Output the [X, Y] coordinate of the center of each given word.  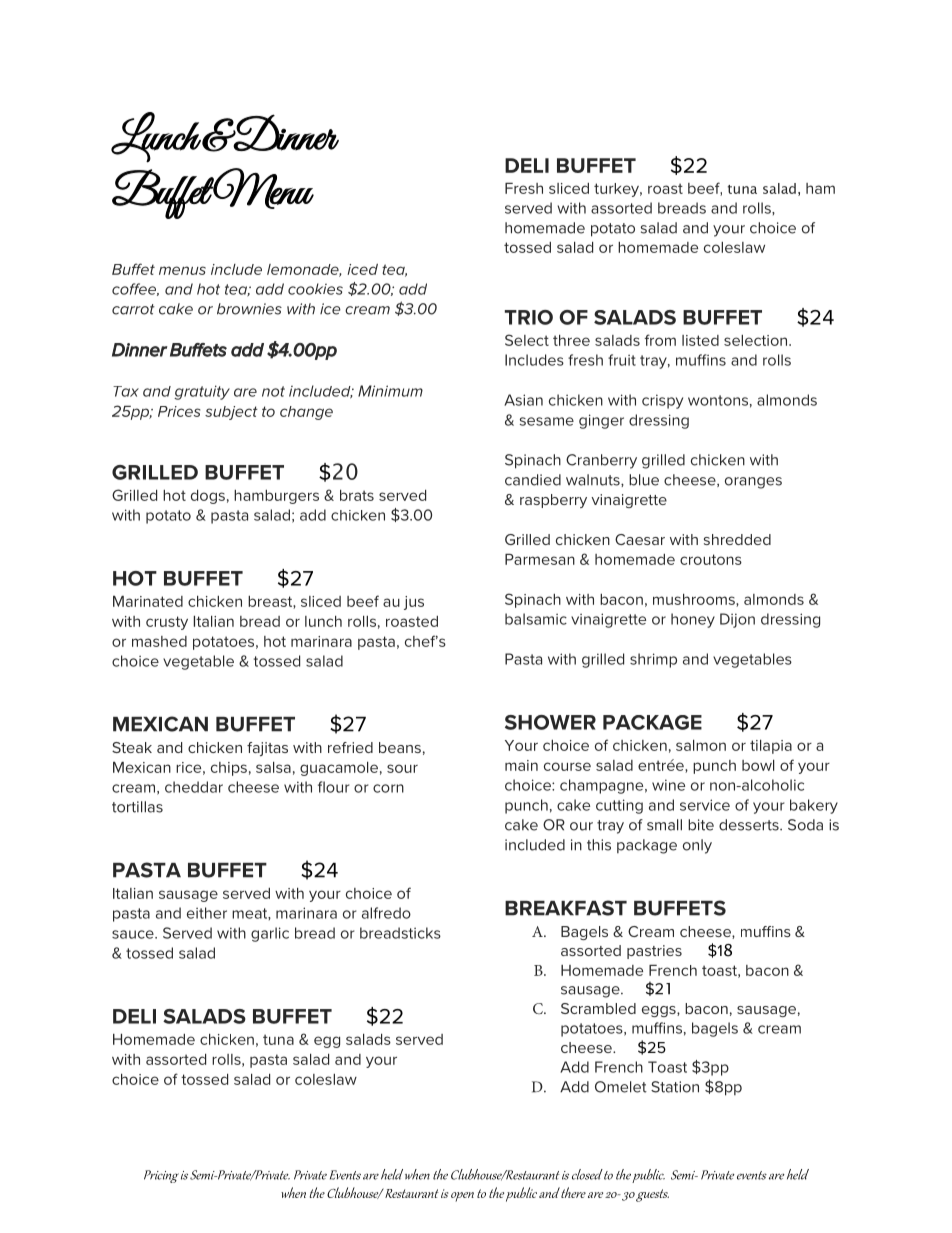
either [207, 913]
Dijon [737, 620]
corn [388, 788]
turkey [618, 190]
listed [700, 340]
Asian [523, 400]
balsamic [536, 619]
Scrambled [598, 1008]
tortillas [137, 807]
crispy [662, 401]
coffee [135, 289]
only [697, 846]
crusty [167, 623]
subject [231, 413]
